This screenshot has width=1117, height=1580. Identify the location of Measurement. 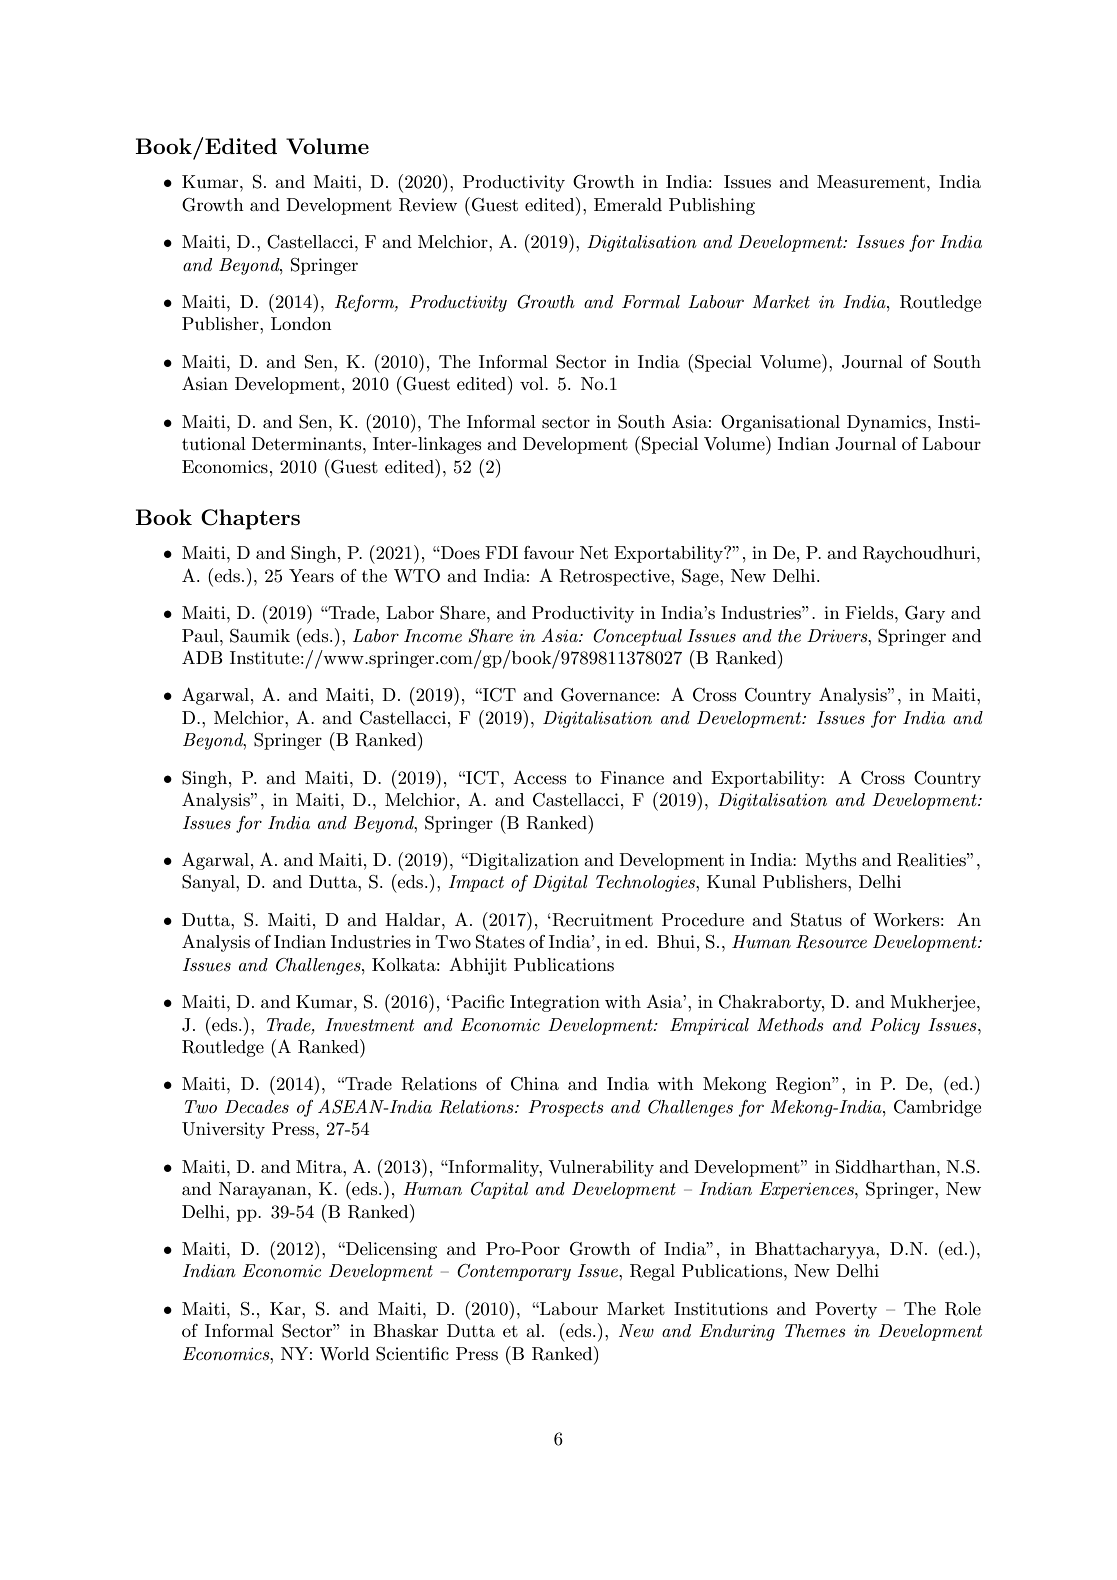
(871, 182).
